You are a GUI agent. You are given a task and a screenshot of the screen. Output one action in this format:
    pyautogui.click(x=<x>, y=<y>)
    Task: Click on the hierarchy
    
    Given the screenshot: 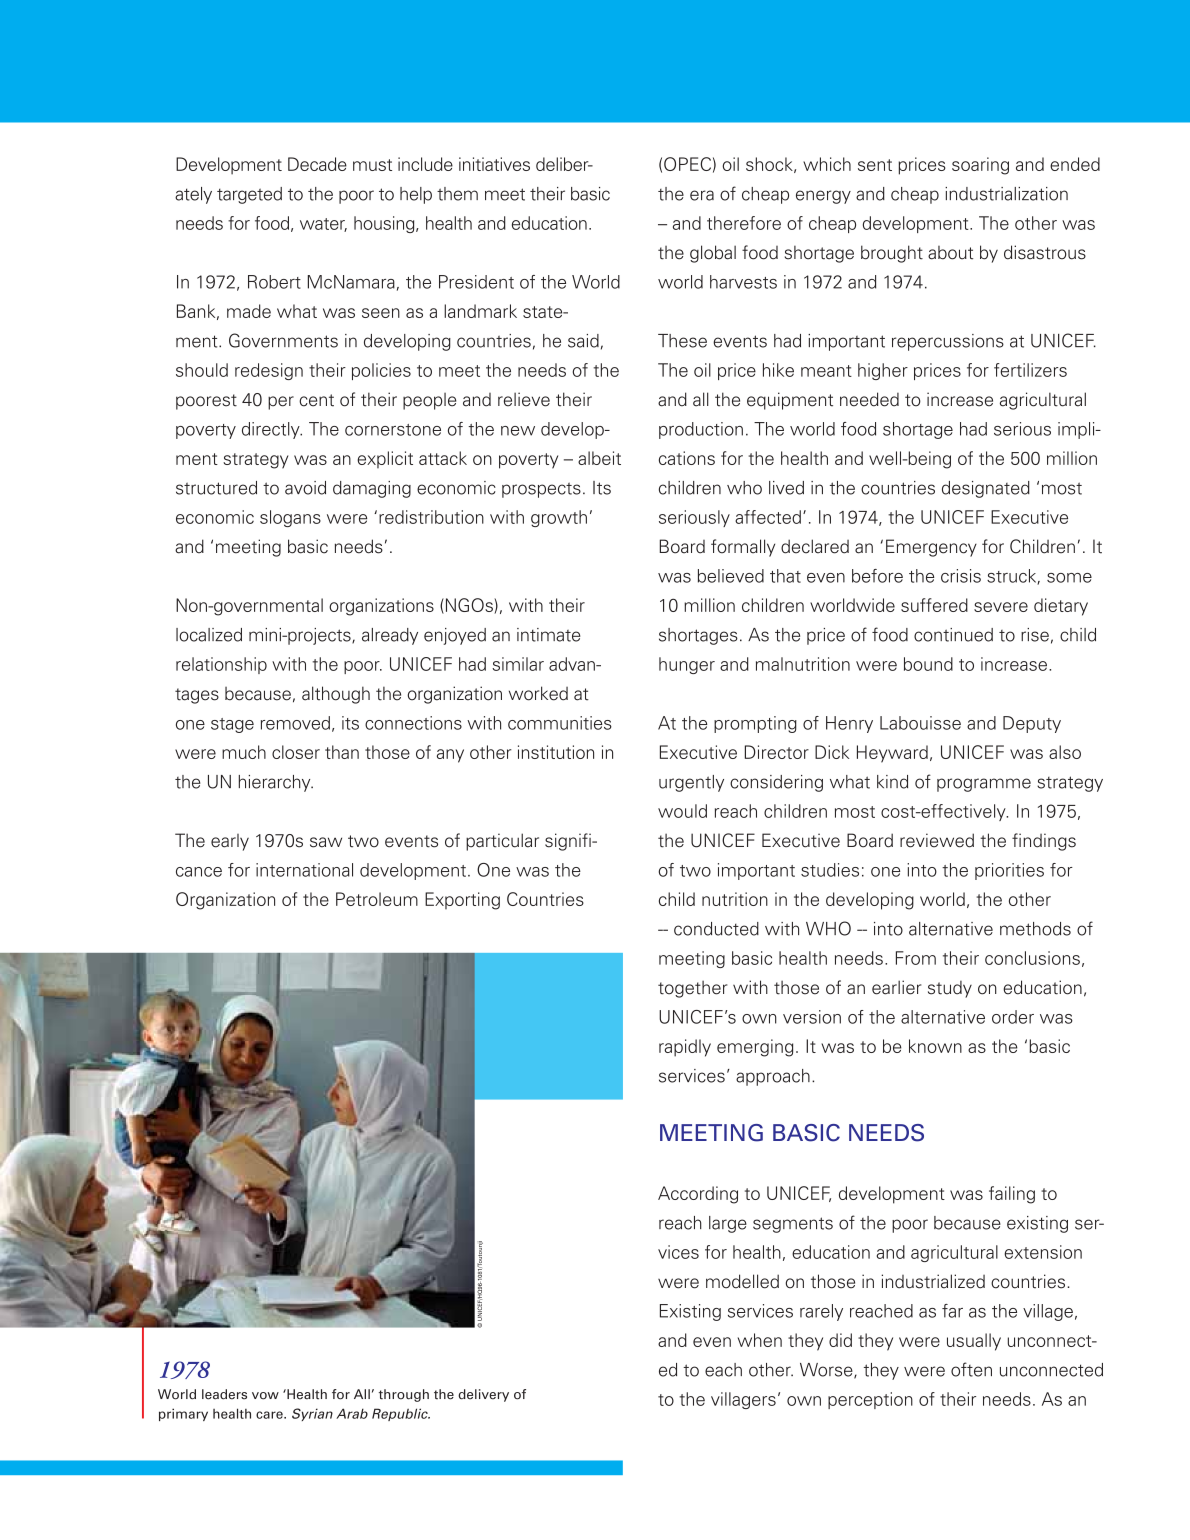 What is the action you would take?
    pyautogui.click(x=276, y=783)
